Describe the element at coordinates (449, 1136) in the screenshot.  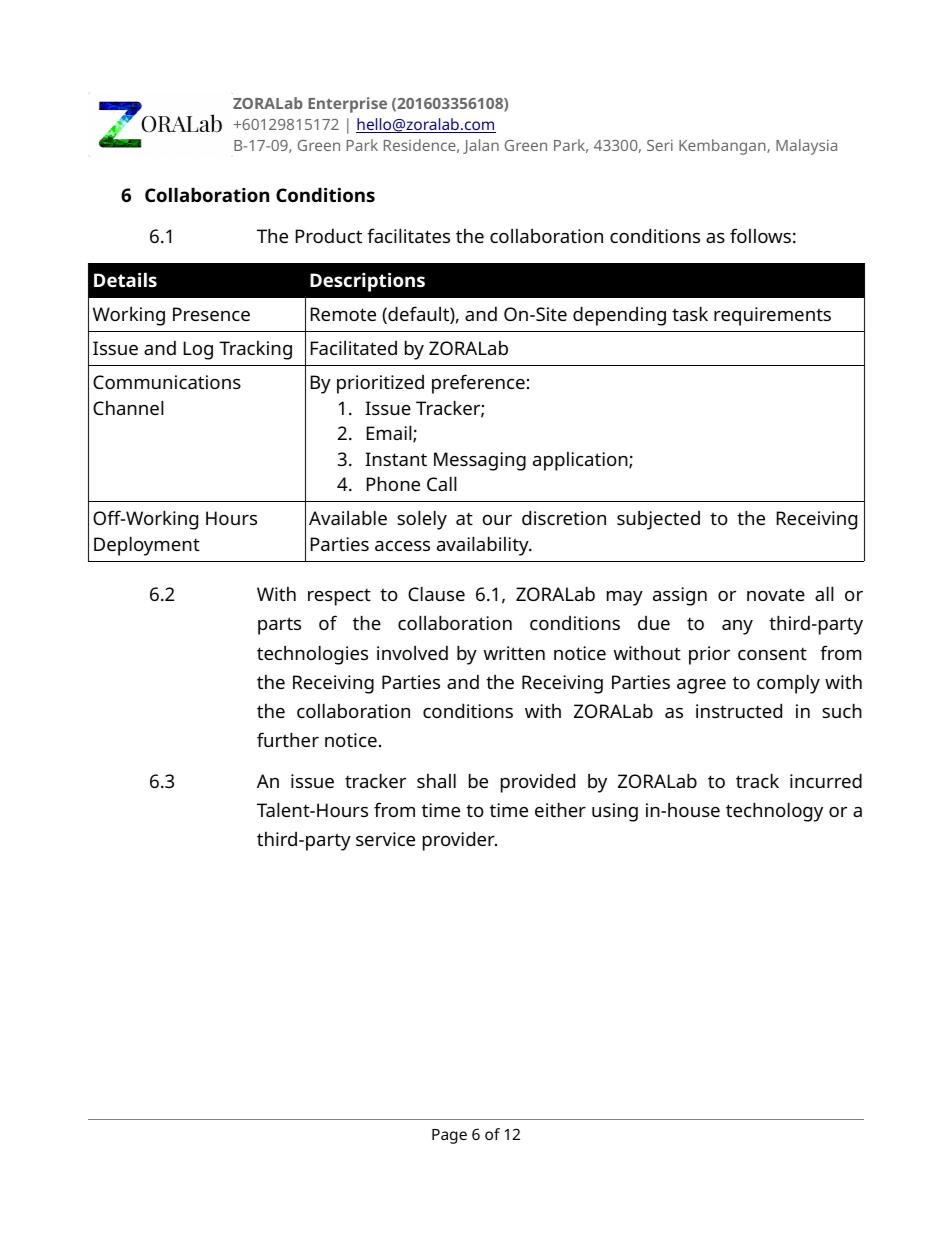
I see `Page` at that location.
